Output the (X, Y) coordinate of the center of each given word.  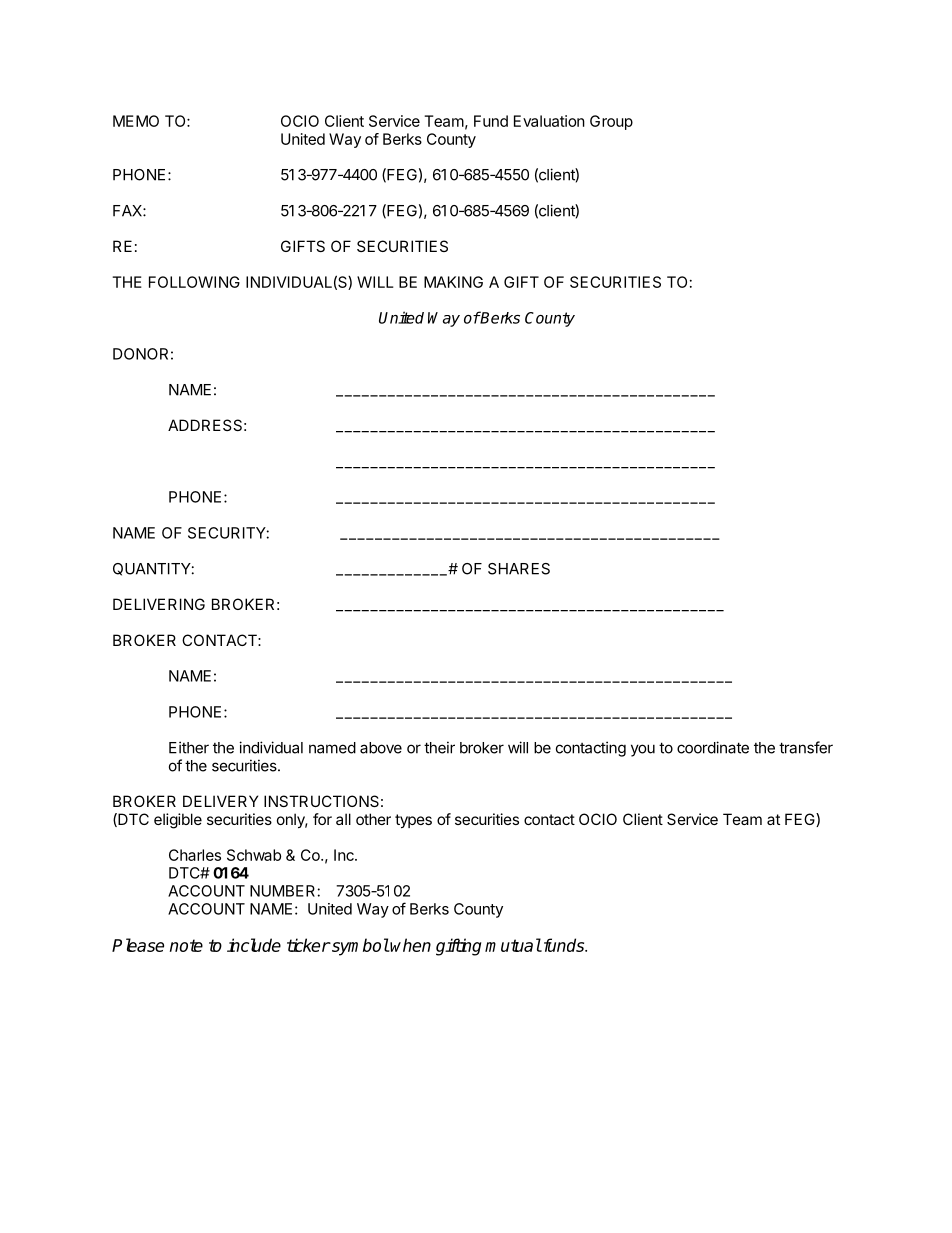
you (643, 750)
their (439, 747)
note (186, 945)
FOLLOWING (194, 282)
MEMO (136, 121)
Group (611, 122)
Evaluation (549, 121)
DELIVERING (159, 604)
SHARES (519, 569)
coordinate (713, 747)
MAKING (453, 282)
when (410, 945)
